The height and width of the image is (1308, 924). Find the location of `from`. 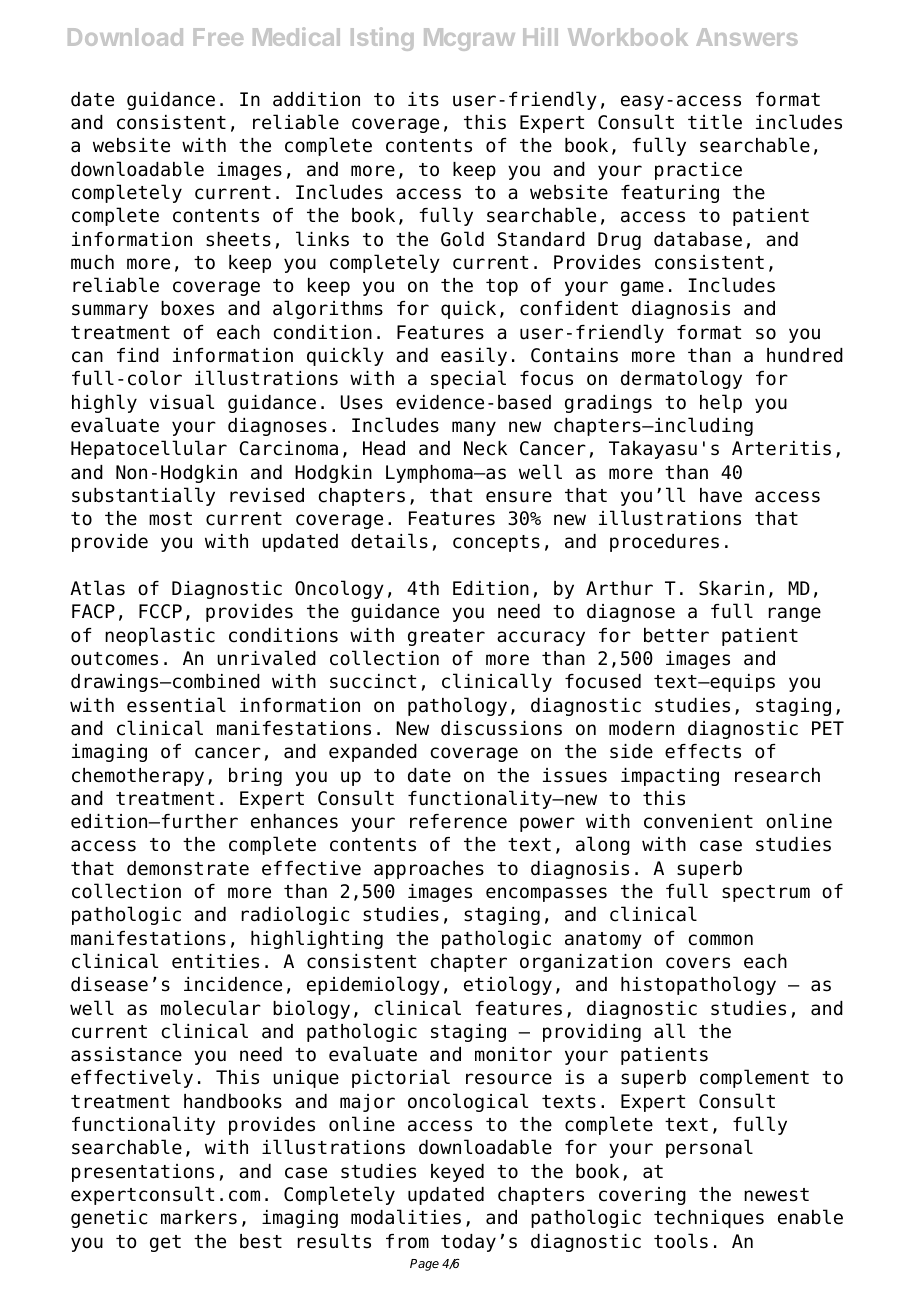

from is located at coordinates (407, 1241).
